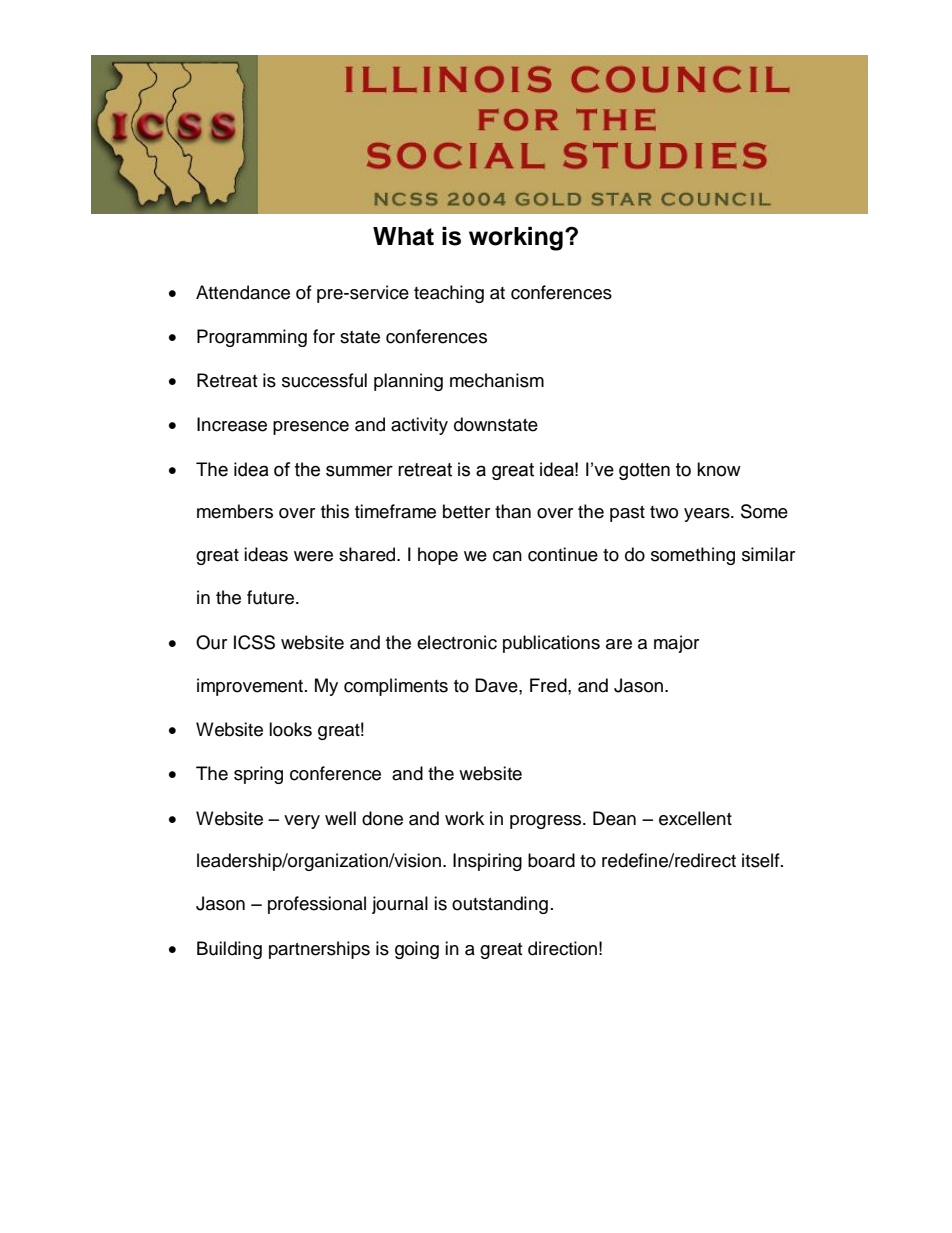 The image size is (952, 1233). I want to click on Attendance, so click(243, 292).
